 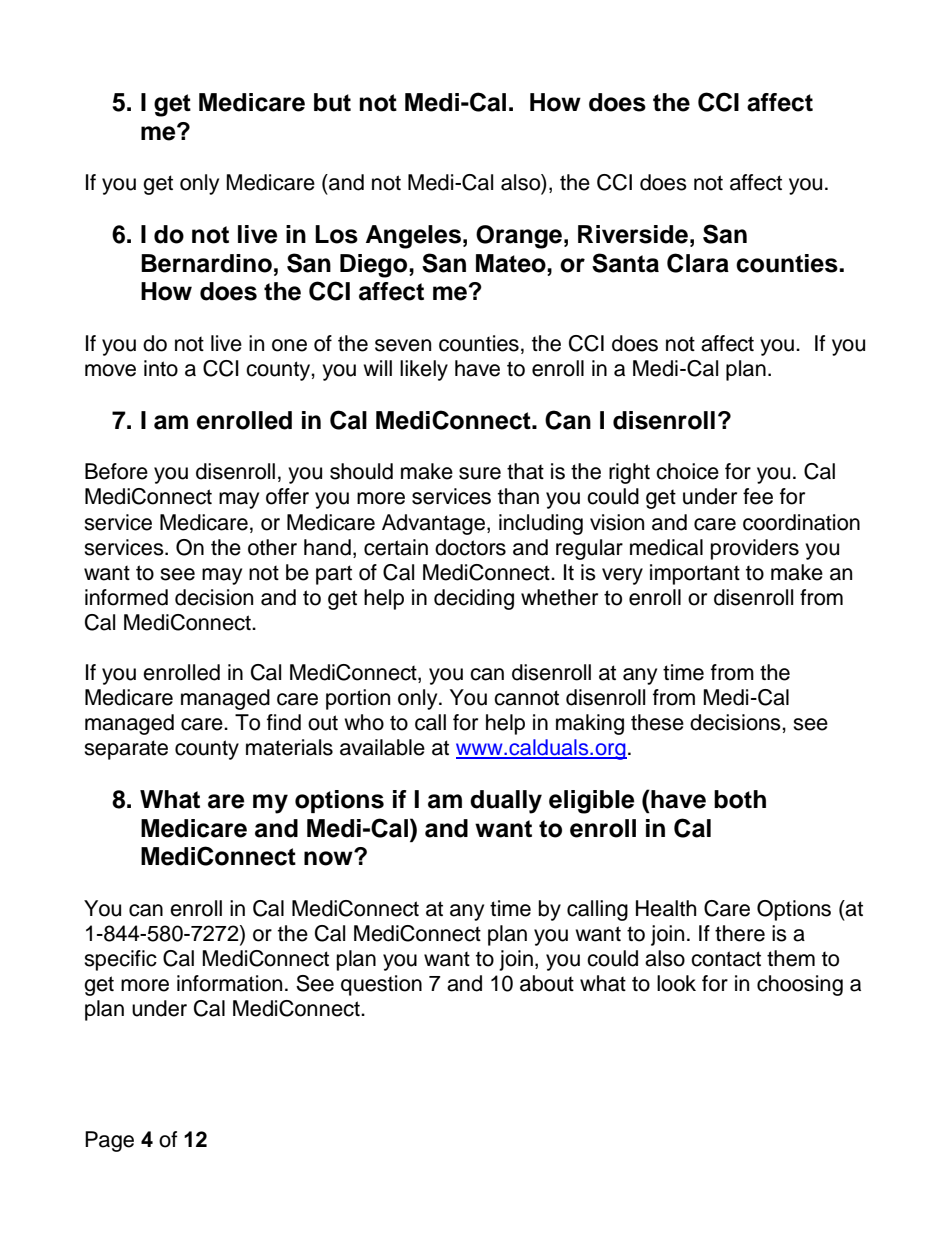 I want to click on Advantage, so click(x=433, y=524).
